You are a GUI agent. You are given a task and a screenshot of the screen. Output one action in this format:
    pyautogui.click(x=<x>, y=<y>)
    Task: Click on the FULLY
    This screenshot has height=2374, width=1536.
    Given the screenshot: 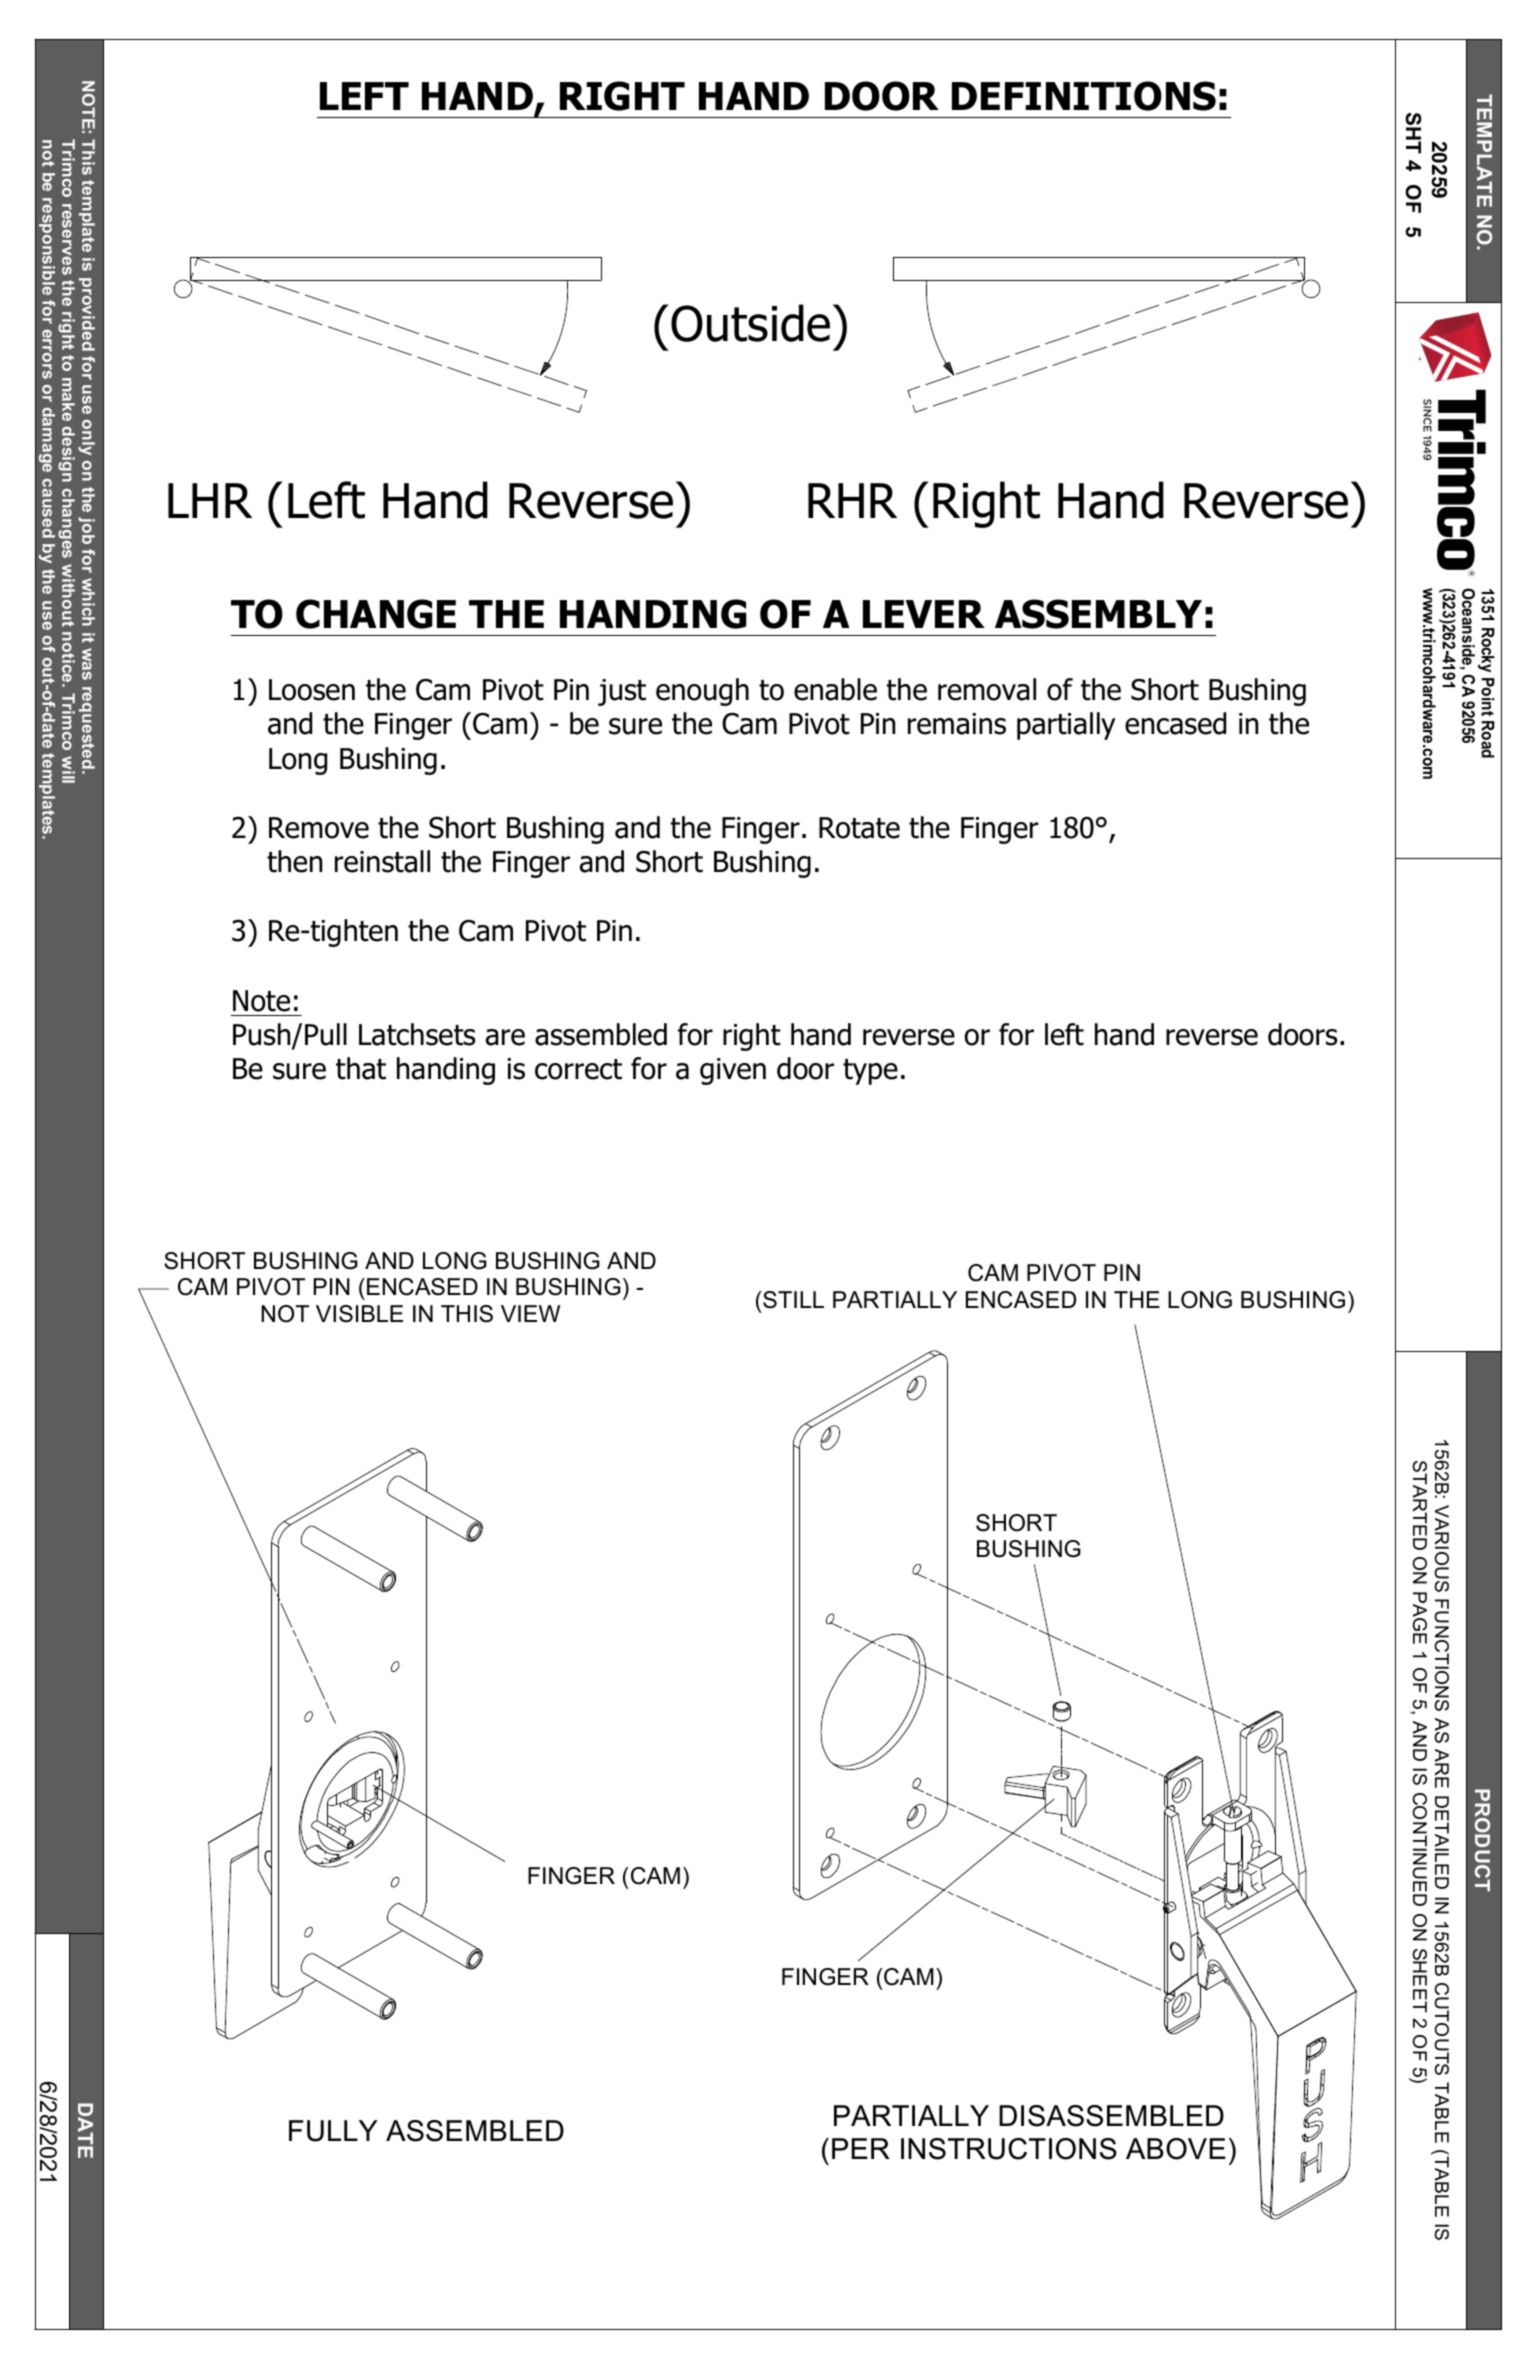 What is the action you would take?
    pyautogui.click(x=333, y=2131)
